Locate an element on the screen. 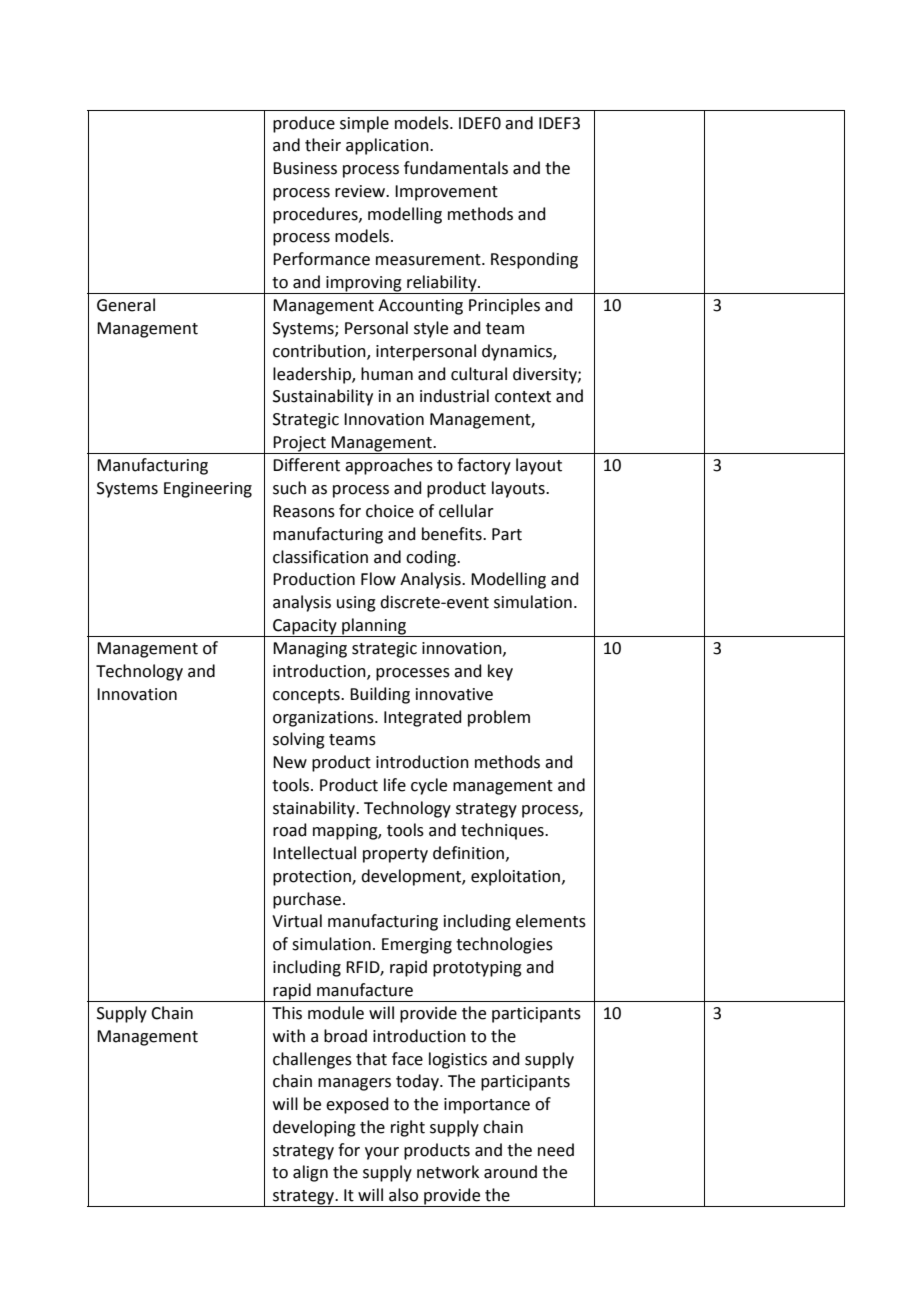 This screenshot has height=1308, width=924. Engineering is located at coordinates (208, 490).
